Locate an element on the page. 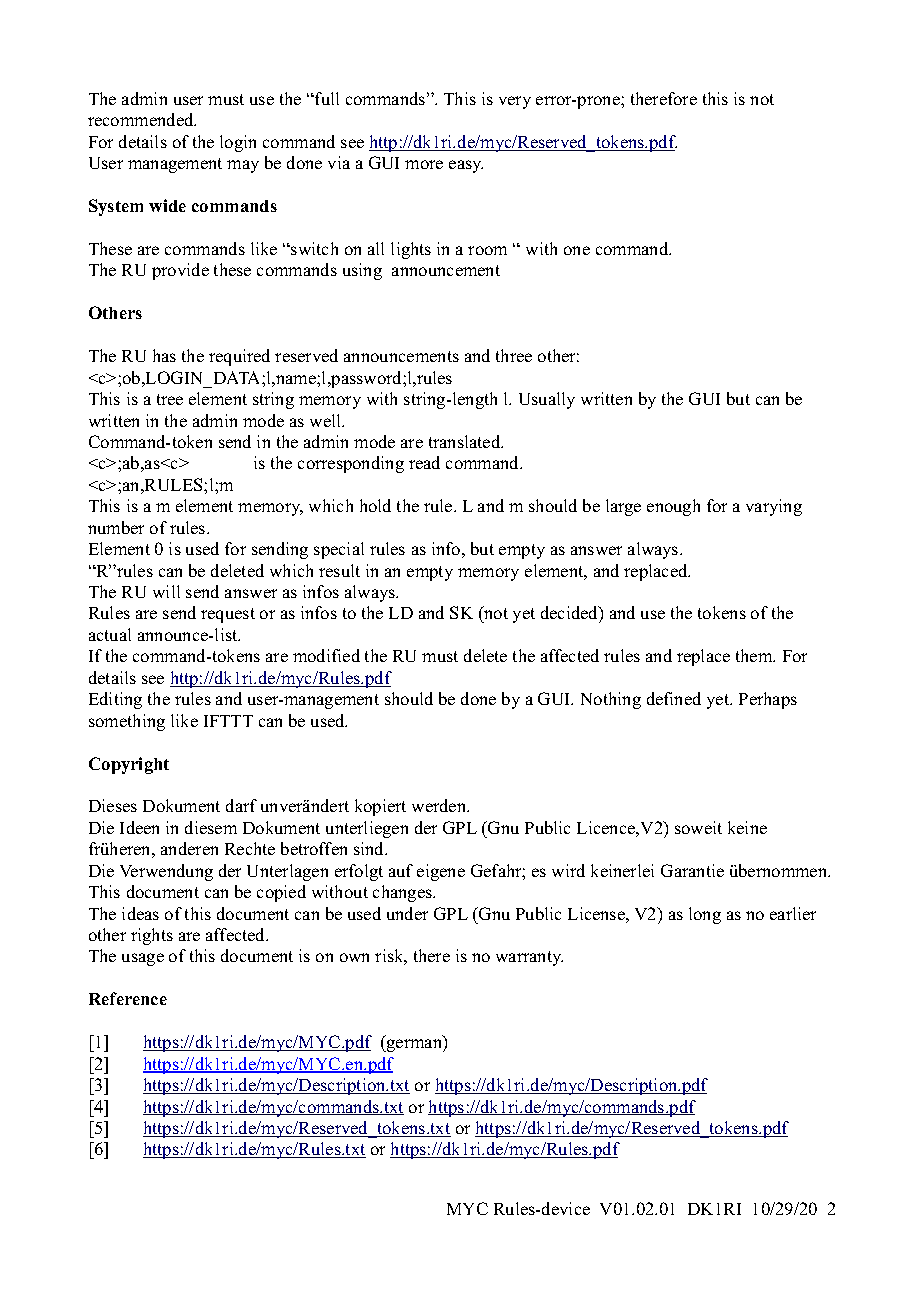 This image has height=1308, width=924. Reference is located at coordinates (128, 998).
